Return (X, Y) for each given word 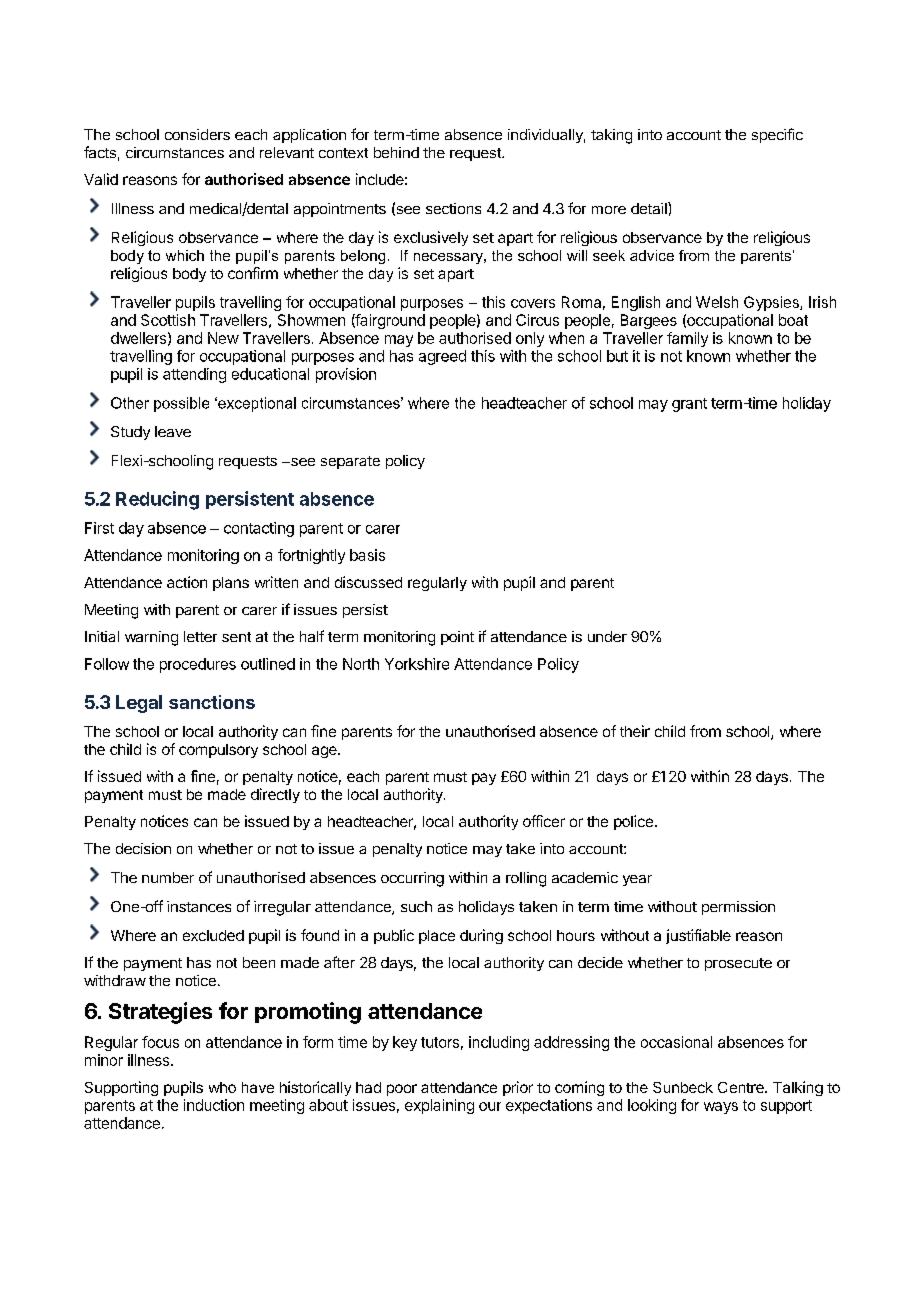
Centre (742, 1087)
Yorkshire (417, 664)
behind (396, 152)
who (222, 1087)
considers (197, 134)
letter (200, 636)
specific (777, 135)
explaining (439, 1106)
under (607, 636)
